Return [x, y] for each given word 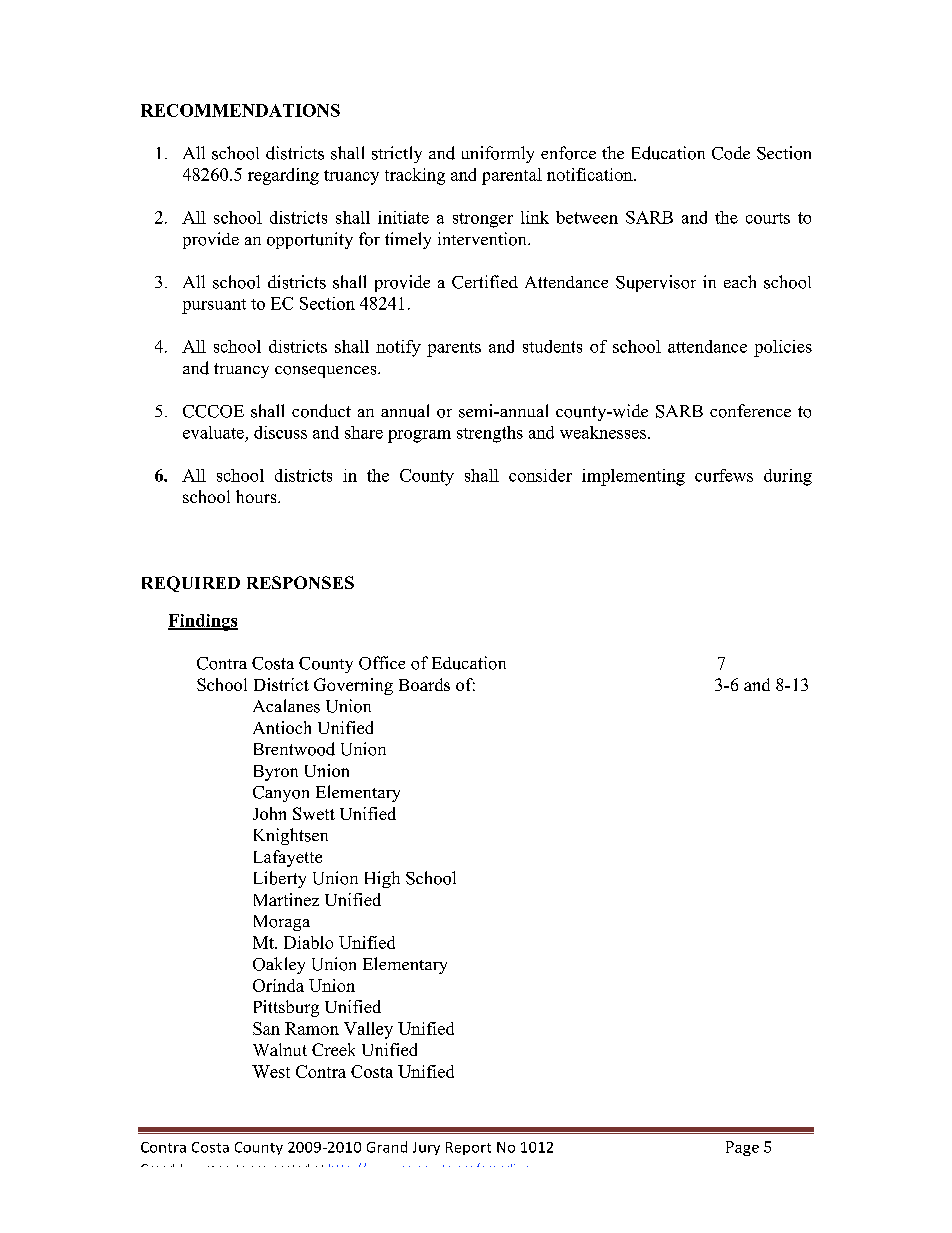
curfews [724, 475]
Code [731, 153]
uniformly [498, 154]
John [269, 813]
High [382, 879]
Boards [424, 684]
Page [742, 1148]
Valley [368, 1030]
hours [257, 496]
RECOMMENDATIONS [240, 110]
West [271, 1071]
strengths [490, 434]
